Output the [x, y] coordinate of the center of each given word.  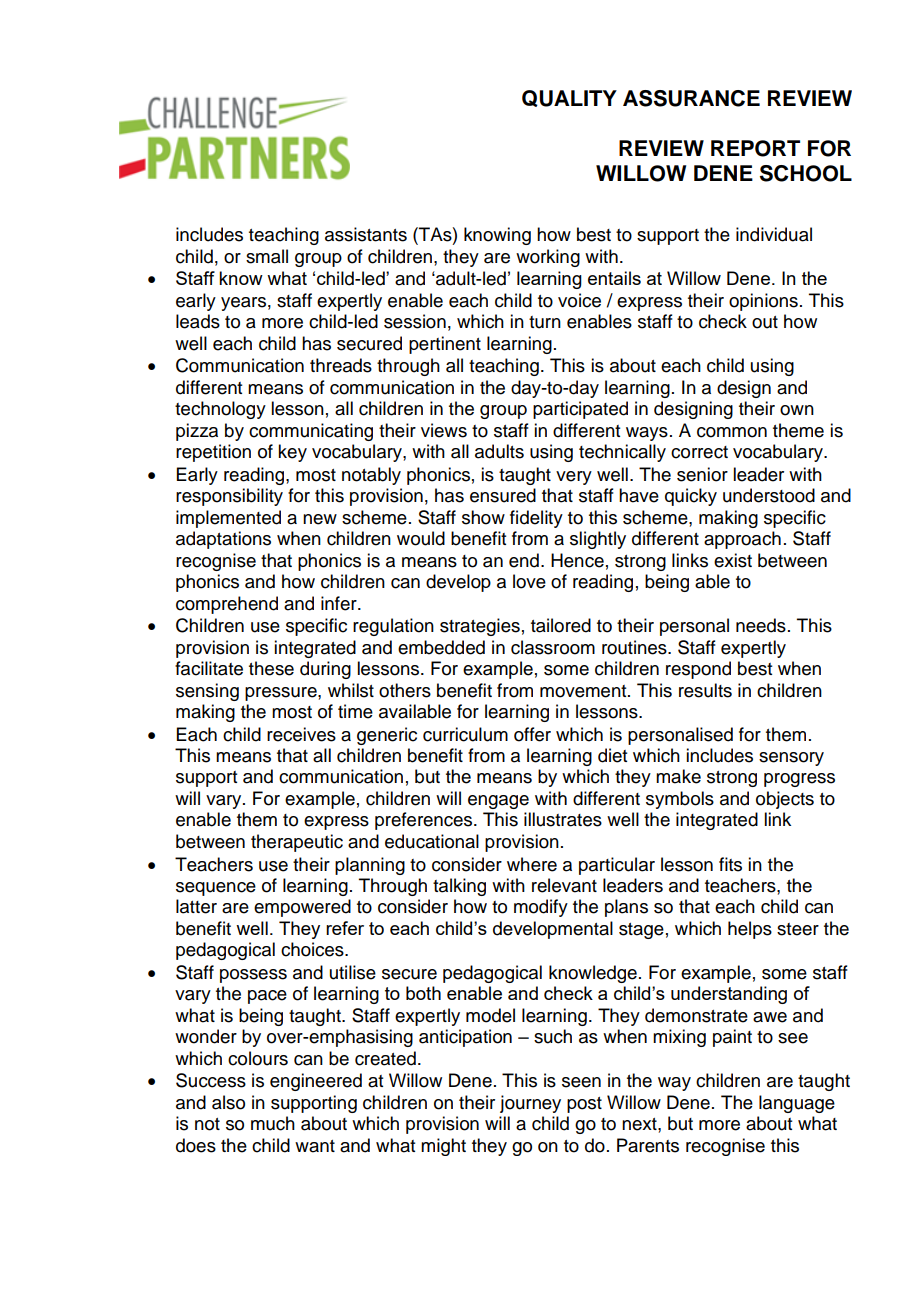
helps [750, 930]
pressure [282, 694]
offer [532, 734]
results [705, 690]
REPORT [755, 148]
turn [545, 322]
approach [742, 540]
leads [198, 321]
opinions [763, 302]
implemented [228, 519]
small [267, 256]
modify [541, 908]
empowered [302, 908]
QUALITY [569, 98]
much [273, 1123]
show [483, 517]
